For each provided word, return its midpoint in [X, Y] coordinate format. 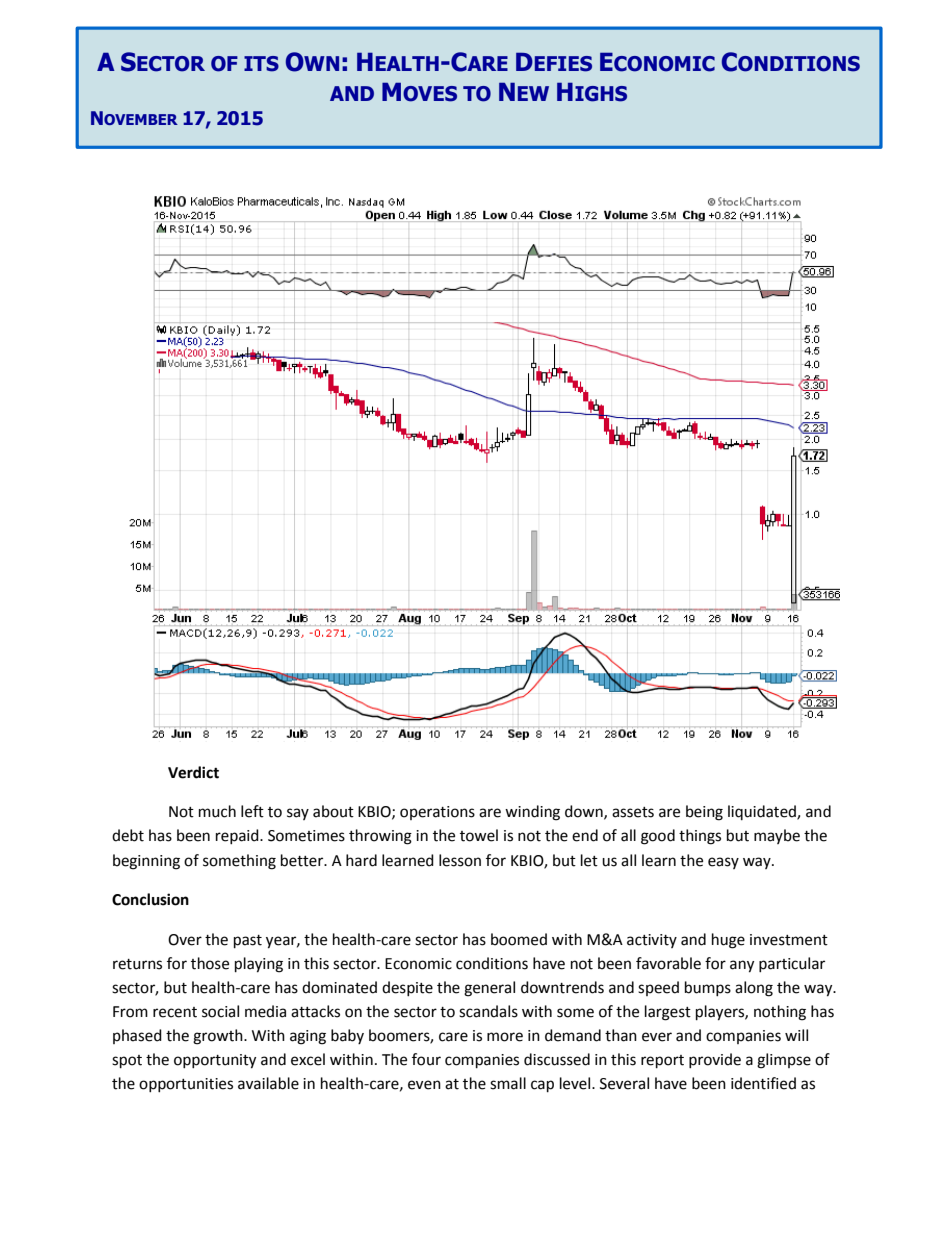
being [704, 813]
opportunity [215, 1061]
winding [532, 813]
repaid [238, 836]
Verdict [193, 772]
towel [479, 835]
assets [633, 812]
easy [723, 863]
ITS [261, 64]
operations [437, 813]
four [426, 1059]
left [252, 811]
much [217, 811]
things [700, 837]
